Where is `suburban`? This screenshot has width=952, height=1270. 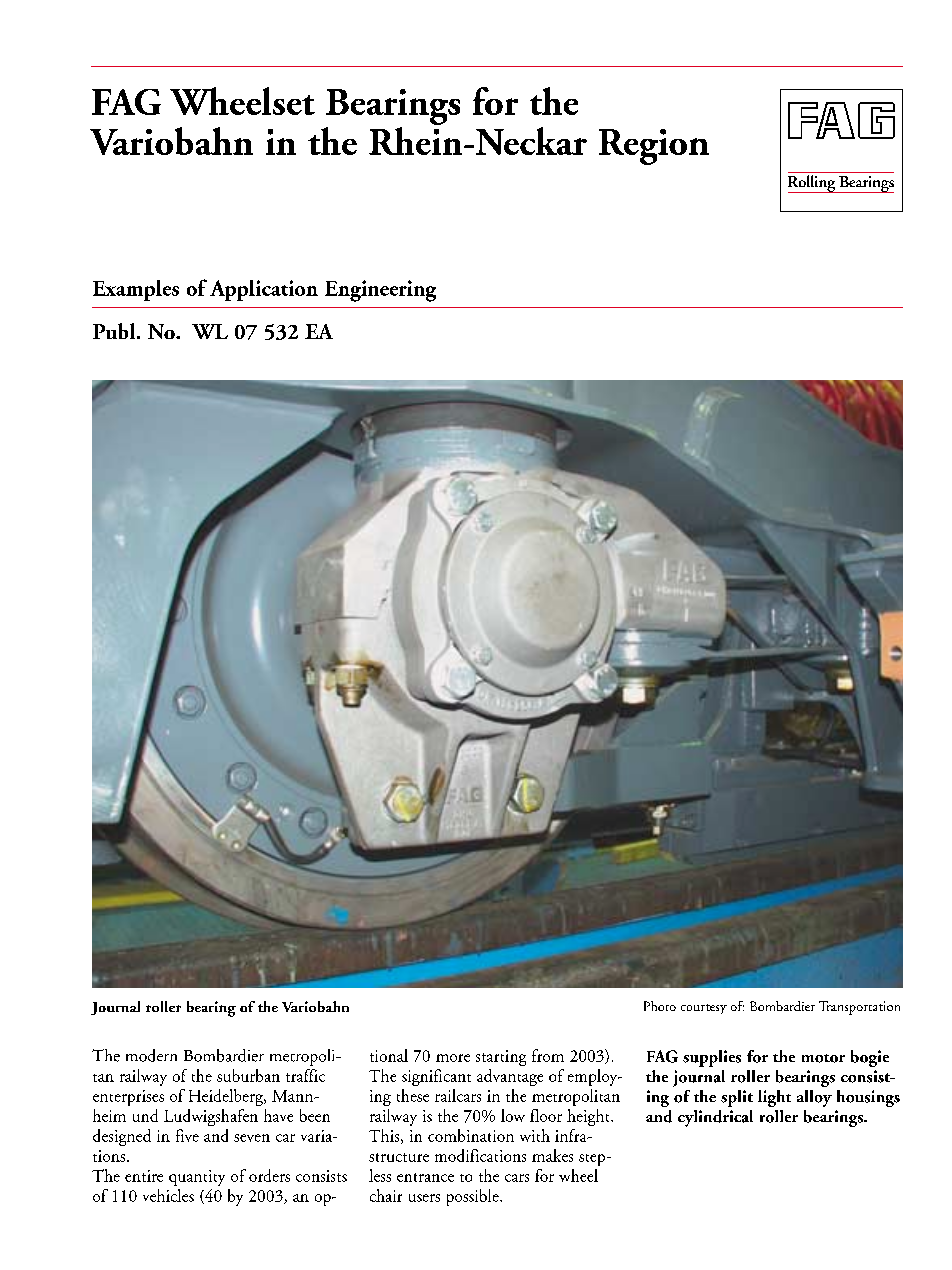
suburban is located at coordinates (248, 1075).
